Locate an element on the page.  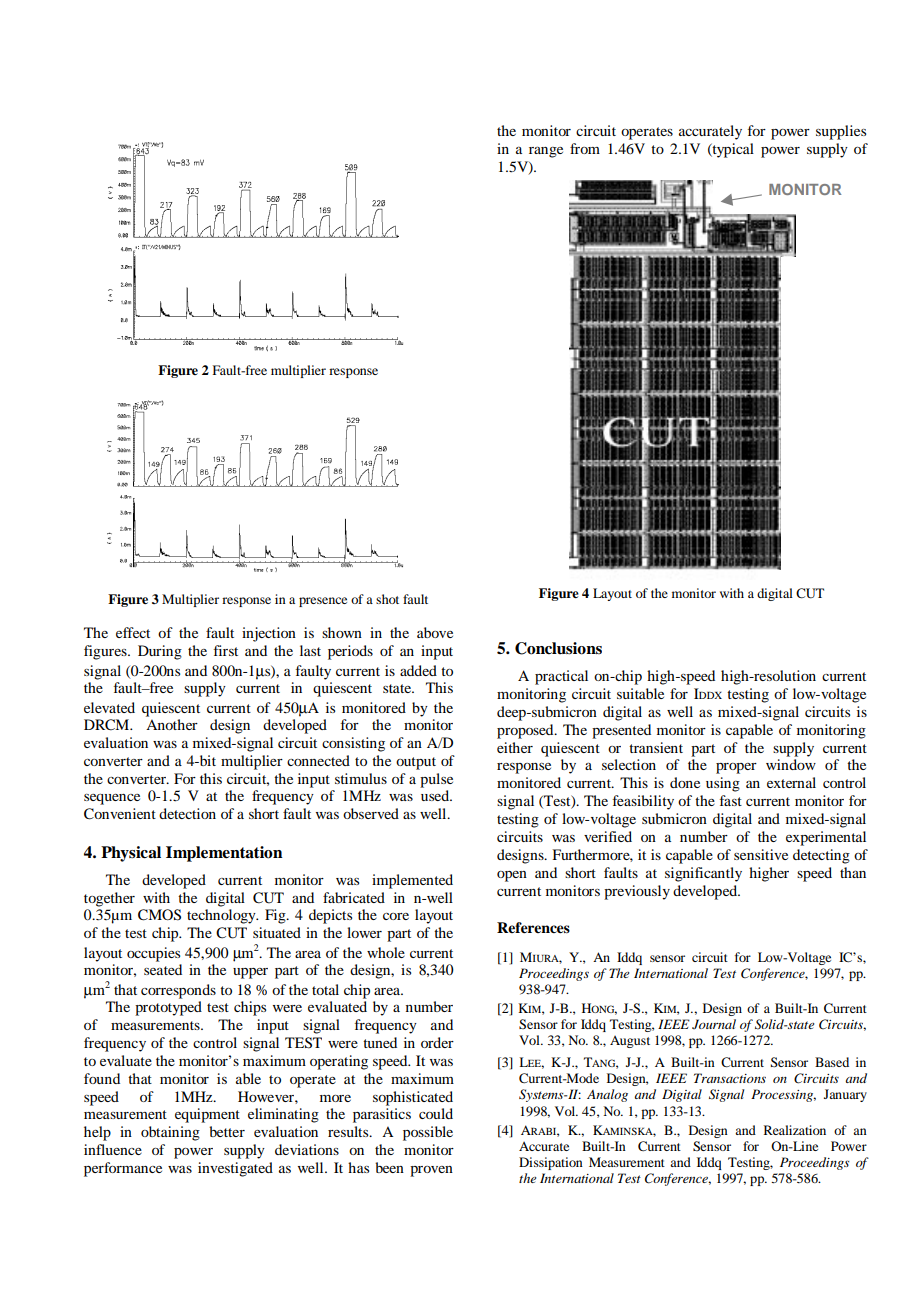
obtaining is located at coordinates (170, 1133).
